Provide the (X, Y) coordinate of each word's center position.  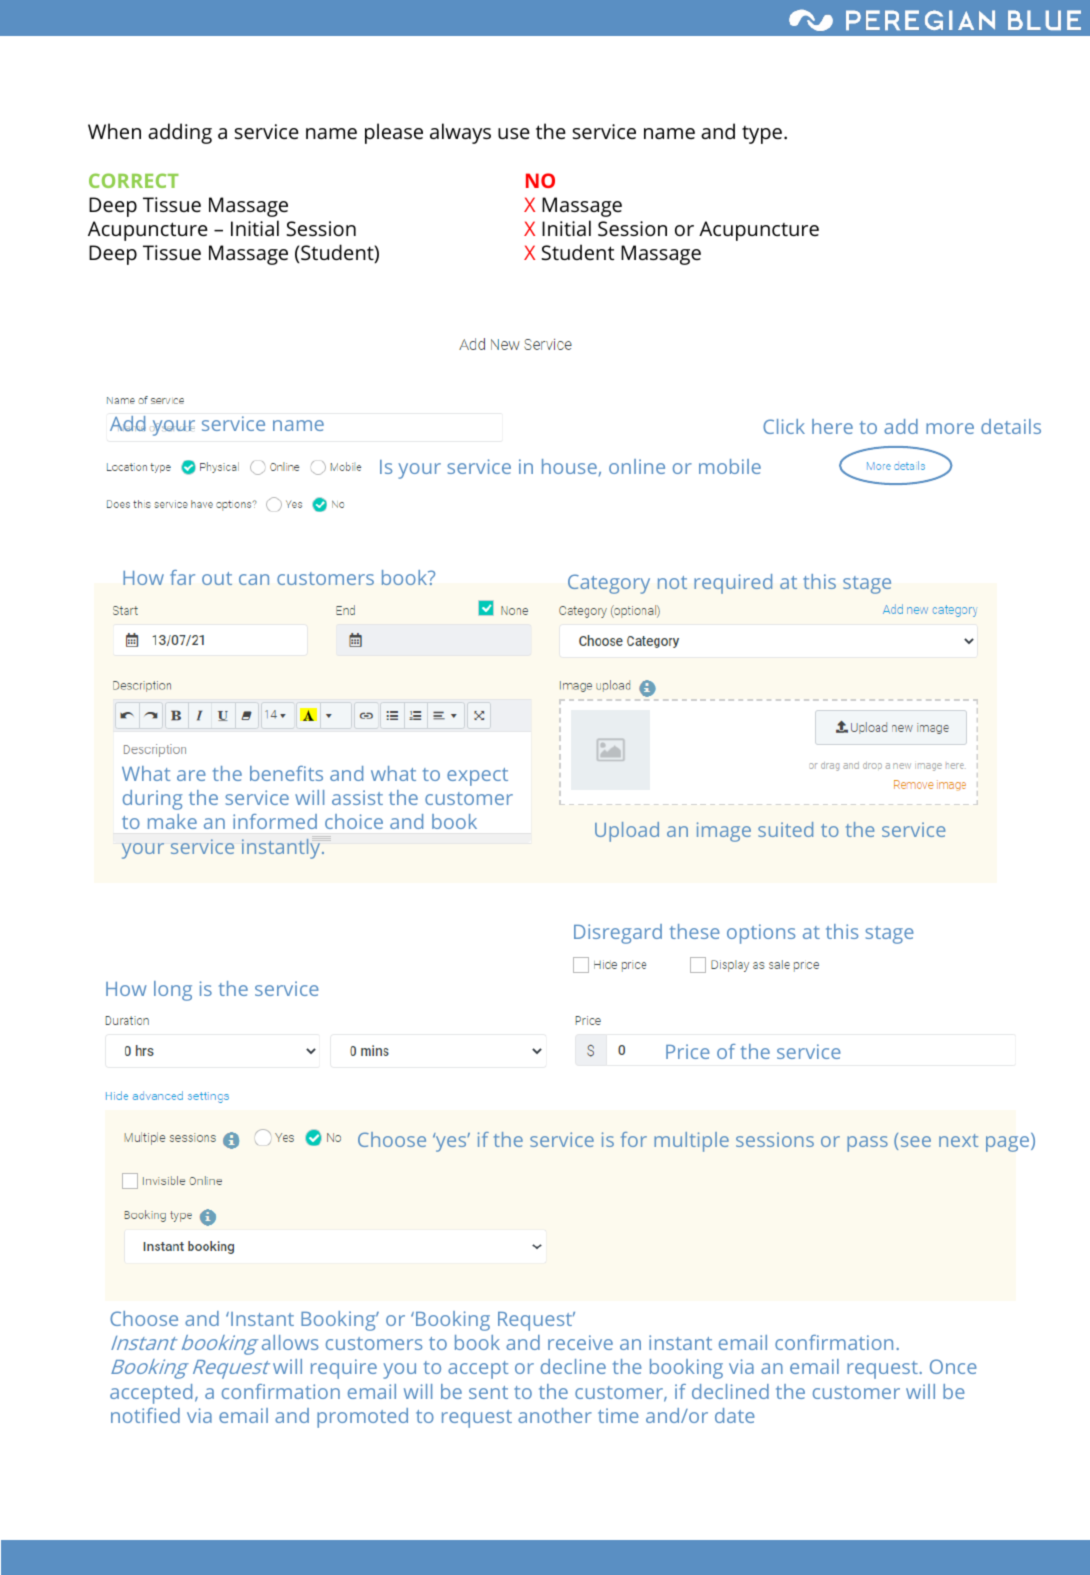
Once (953, 1366)
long (173, 991)
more (950, 428)
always (460, 133)
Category (609, 584)
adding (180, 133)
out (217, 578)
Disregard (618, 934)
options (761, 934)
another (555, 1415)
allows (290, 1342)
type (762, 135)
